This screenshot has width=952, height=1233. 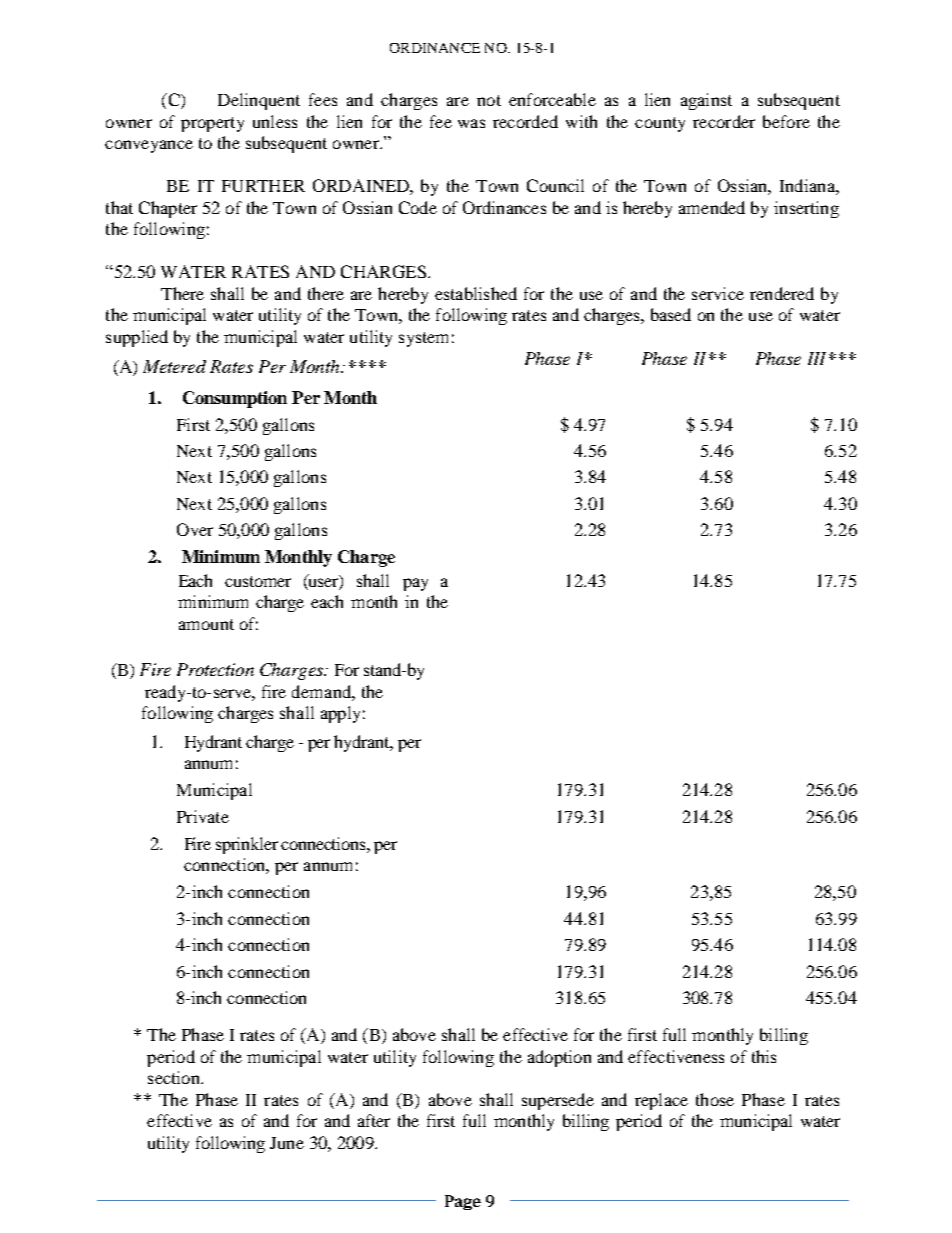 What do you see at coordinates (463, 1202) in the screenshot?
I see `Page` at bounding box center [463, 1202].
